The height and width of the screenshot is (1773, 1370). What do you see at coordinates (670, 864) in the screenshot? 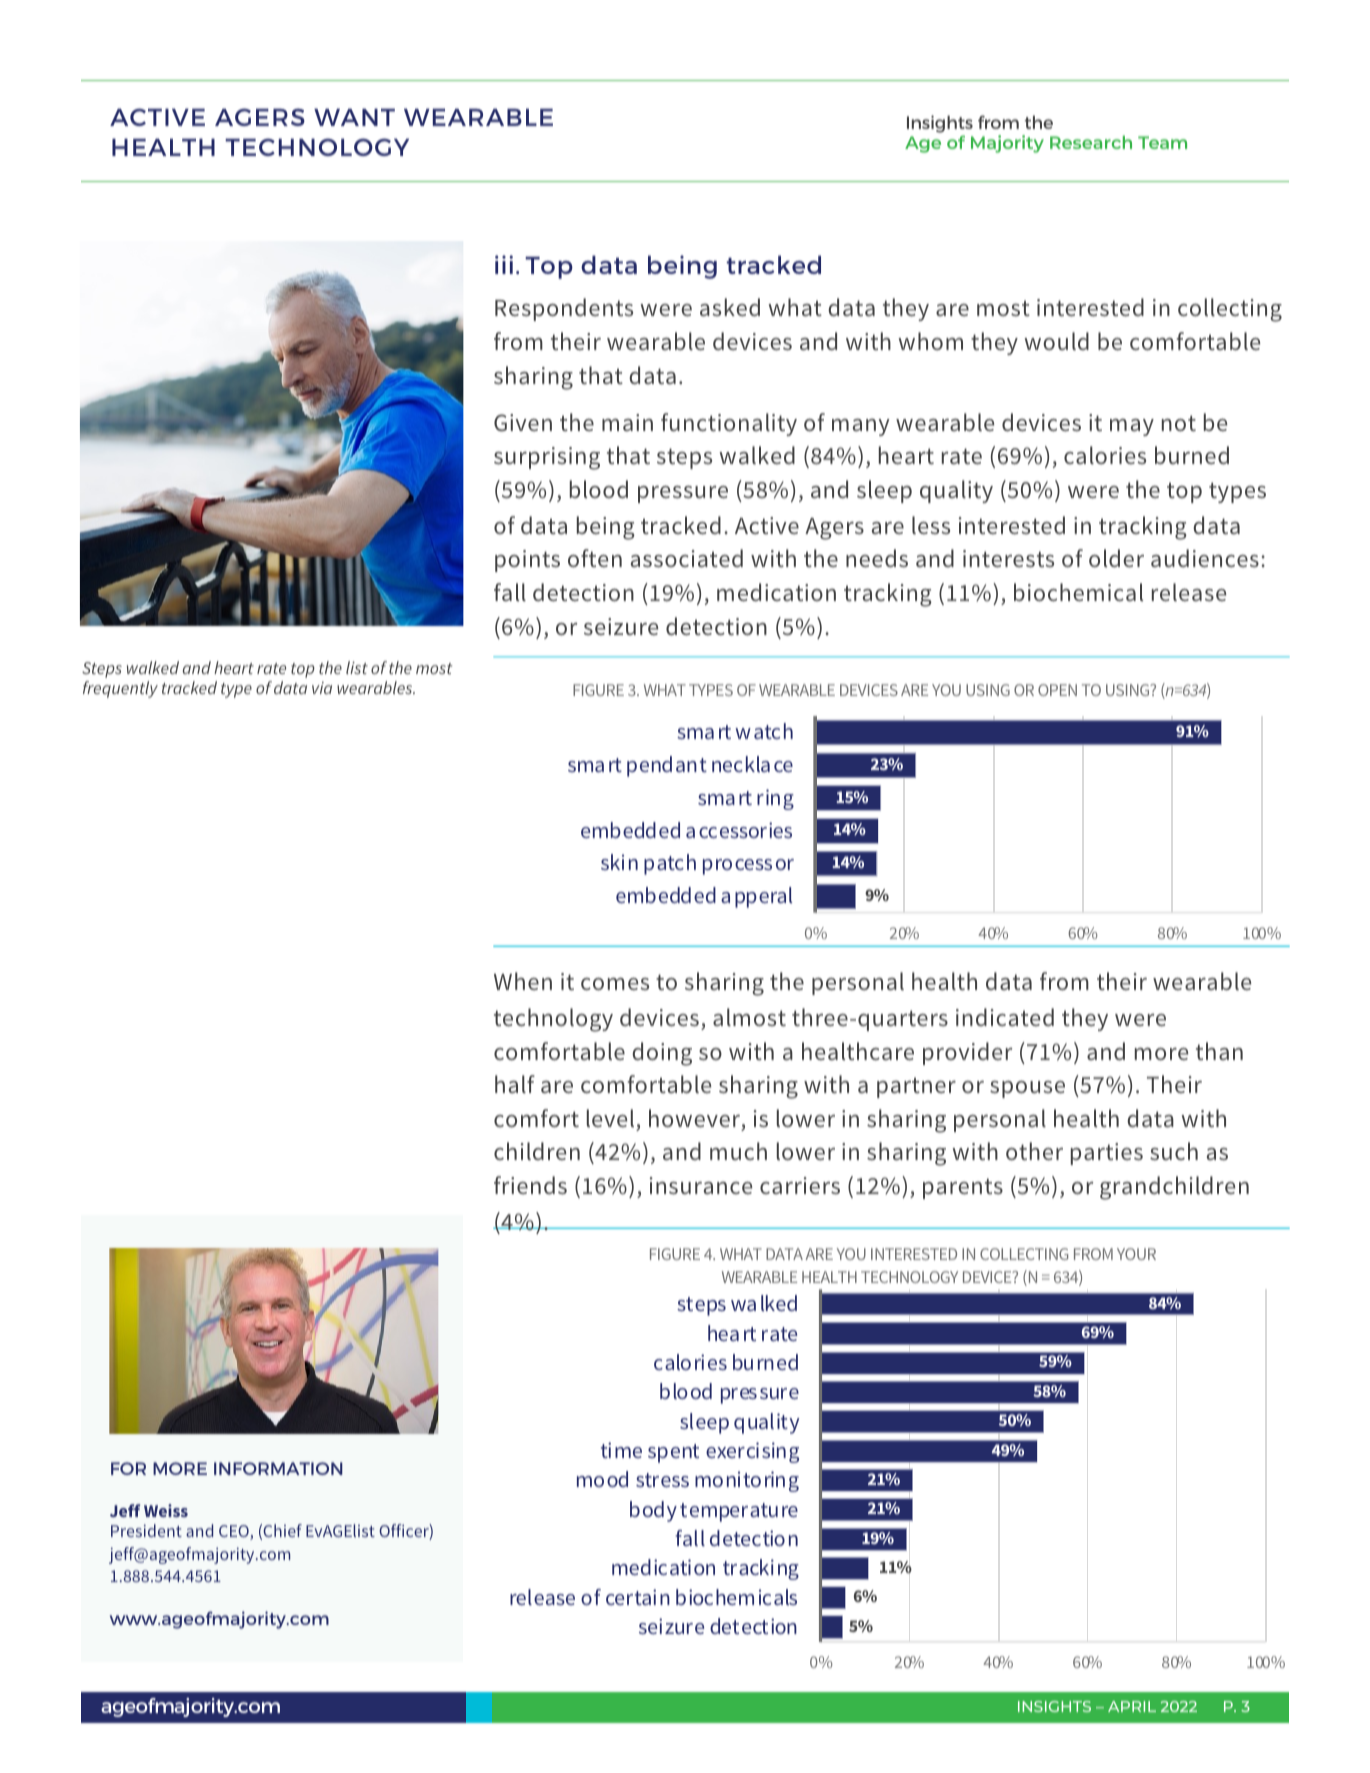
I see `patch` at bounding box center [670, 864].
